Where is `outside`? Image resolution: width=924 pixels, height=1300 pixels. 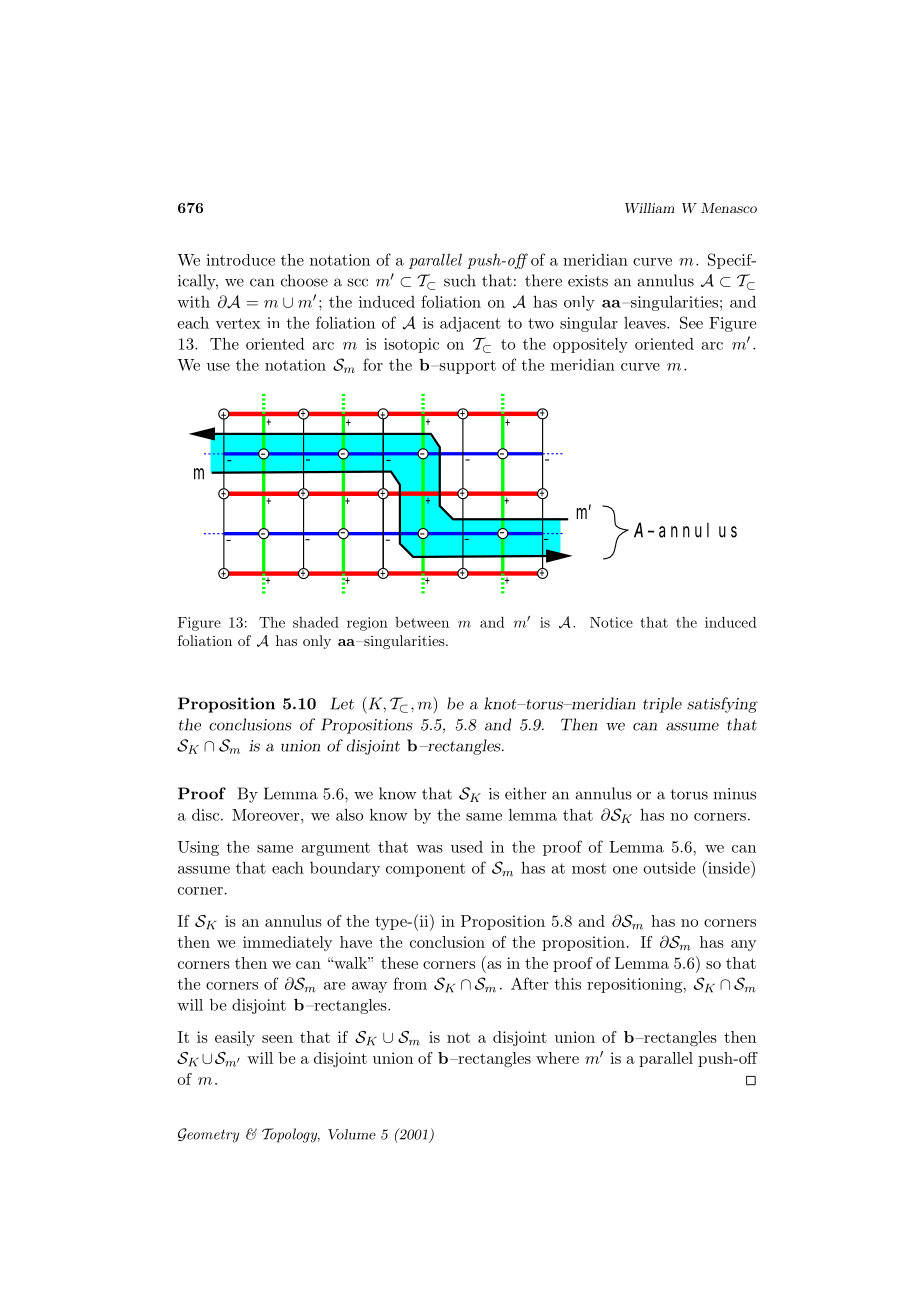 outside is located at coordinates (669, 868).
